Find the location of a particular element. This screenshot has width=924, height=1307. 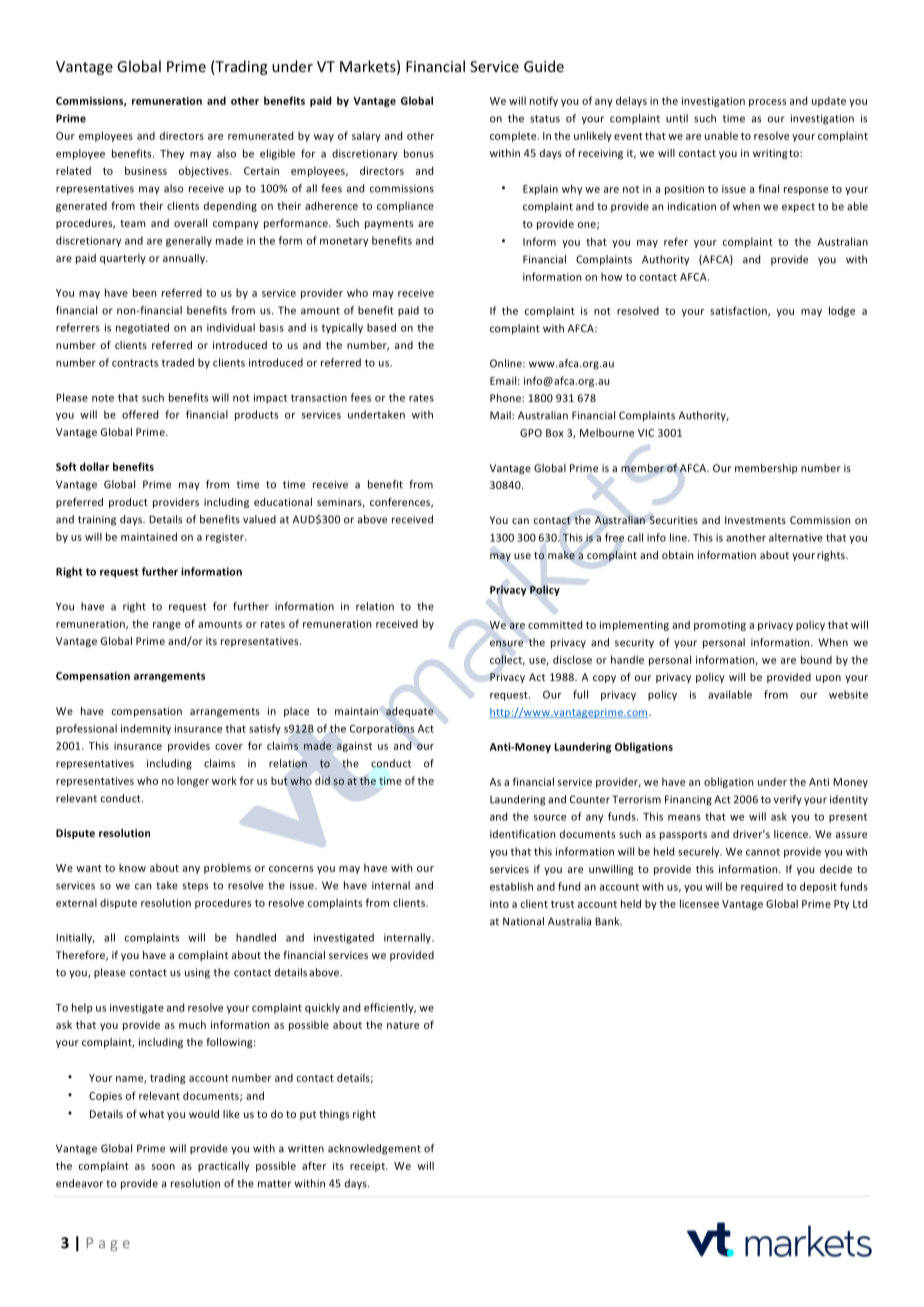

process is located at coordinates (767, 103).
